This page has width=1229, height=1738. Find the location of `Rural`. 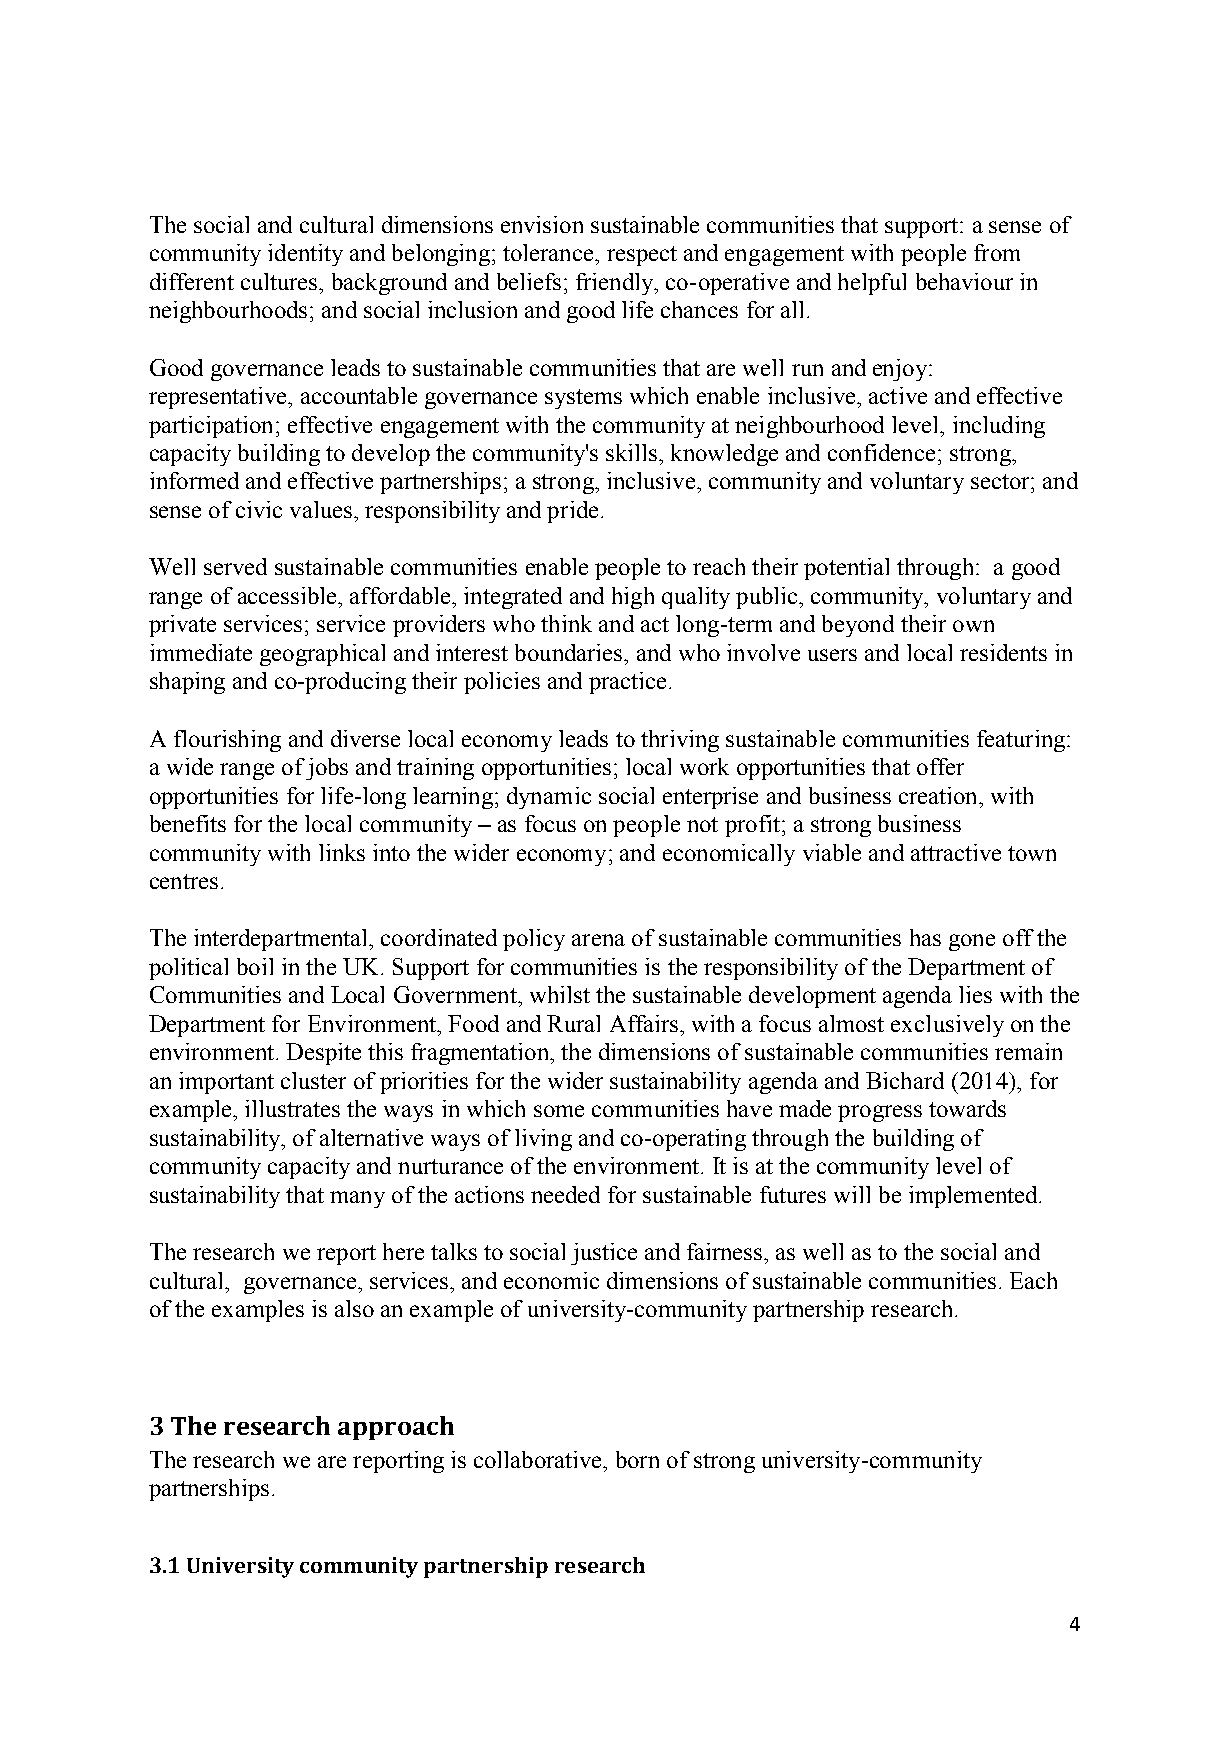

Rural is located at coordinates (573, 1023).
